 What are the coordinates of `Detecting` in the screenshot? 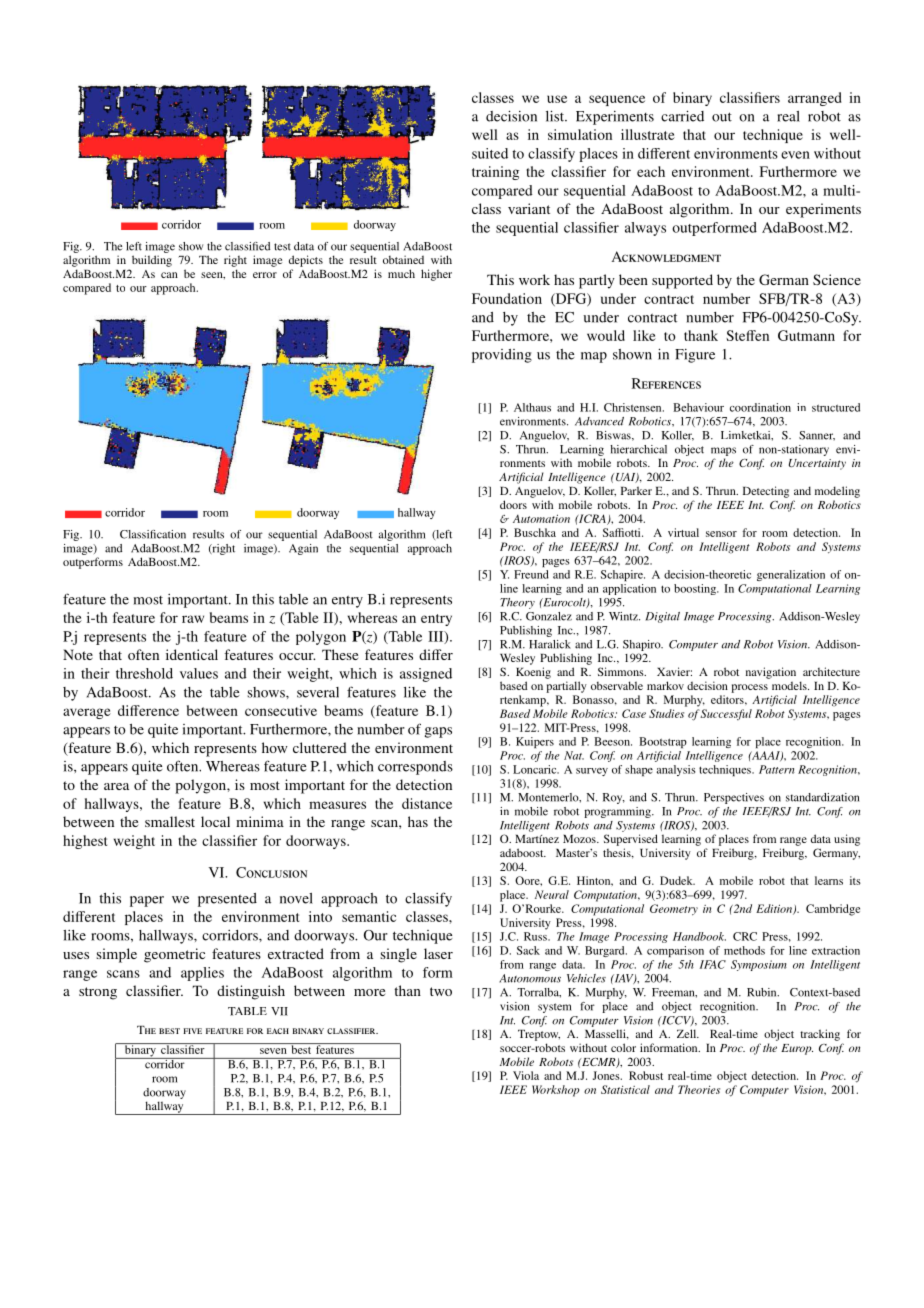 It's located at (766, 492).
